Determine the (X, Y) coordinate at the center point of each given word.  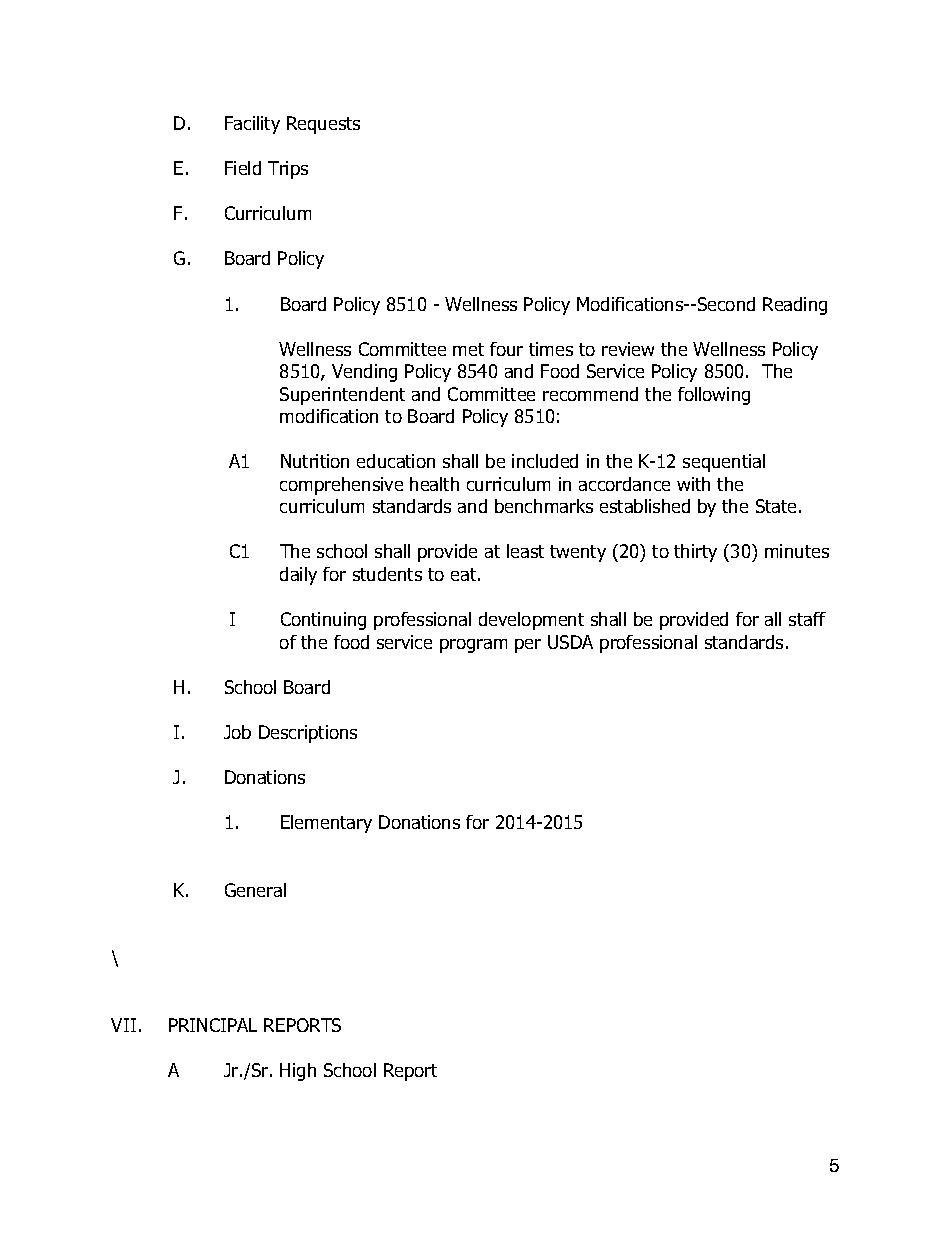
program (473, 646)
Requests (323, 125)
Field (243, 168)
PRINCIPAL (213, 1025)
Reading (795, 306)
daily (298, 576)
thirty (695, 553)
